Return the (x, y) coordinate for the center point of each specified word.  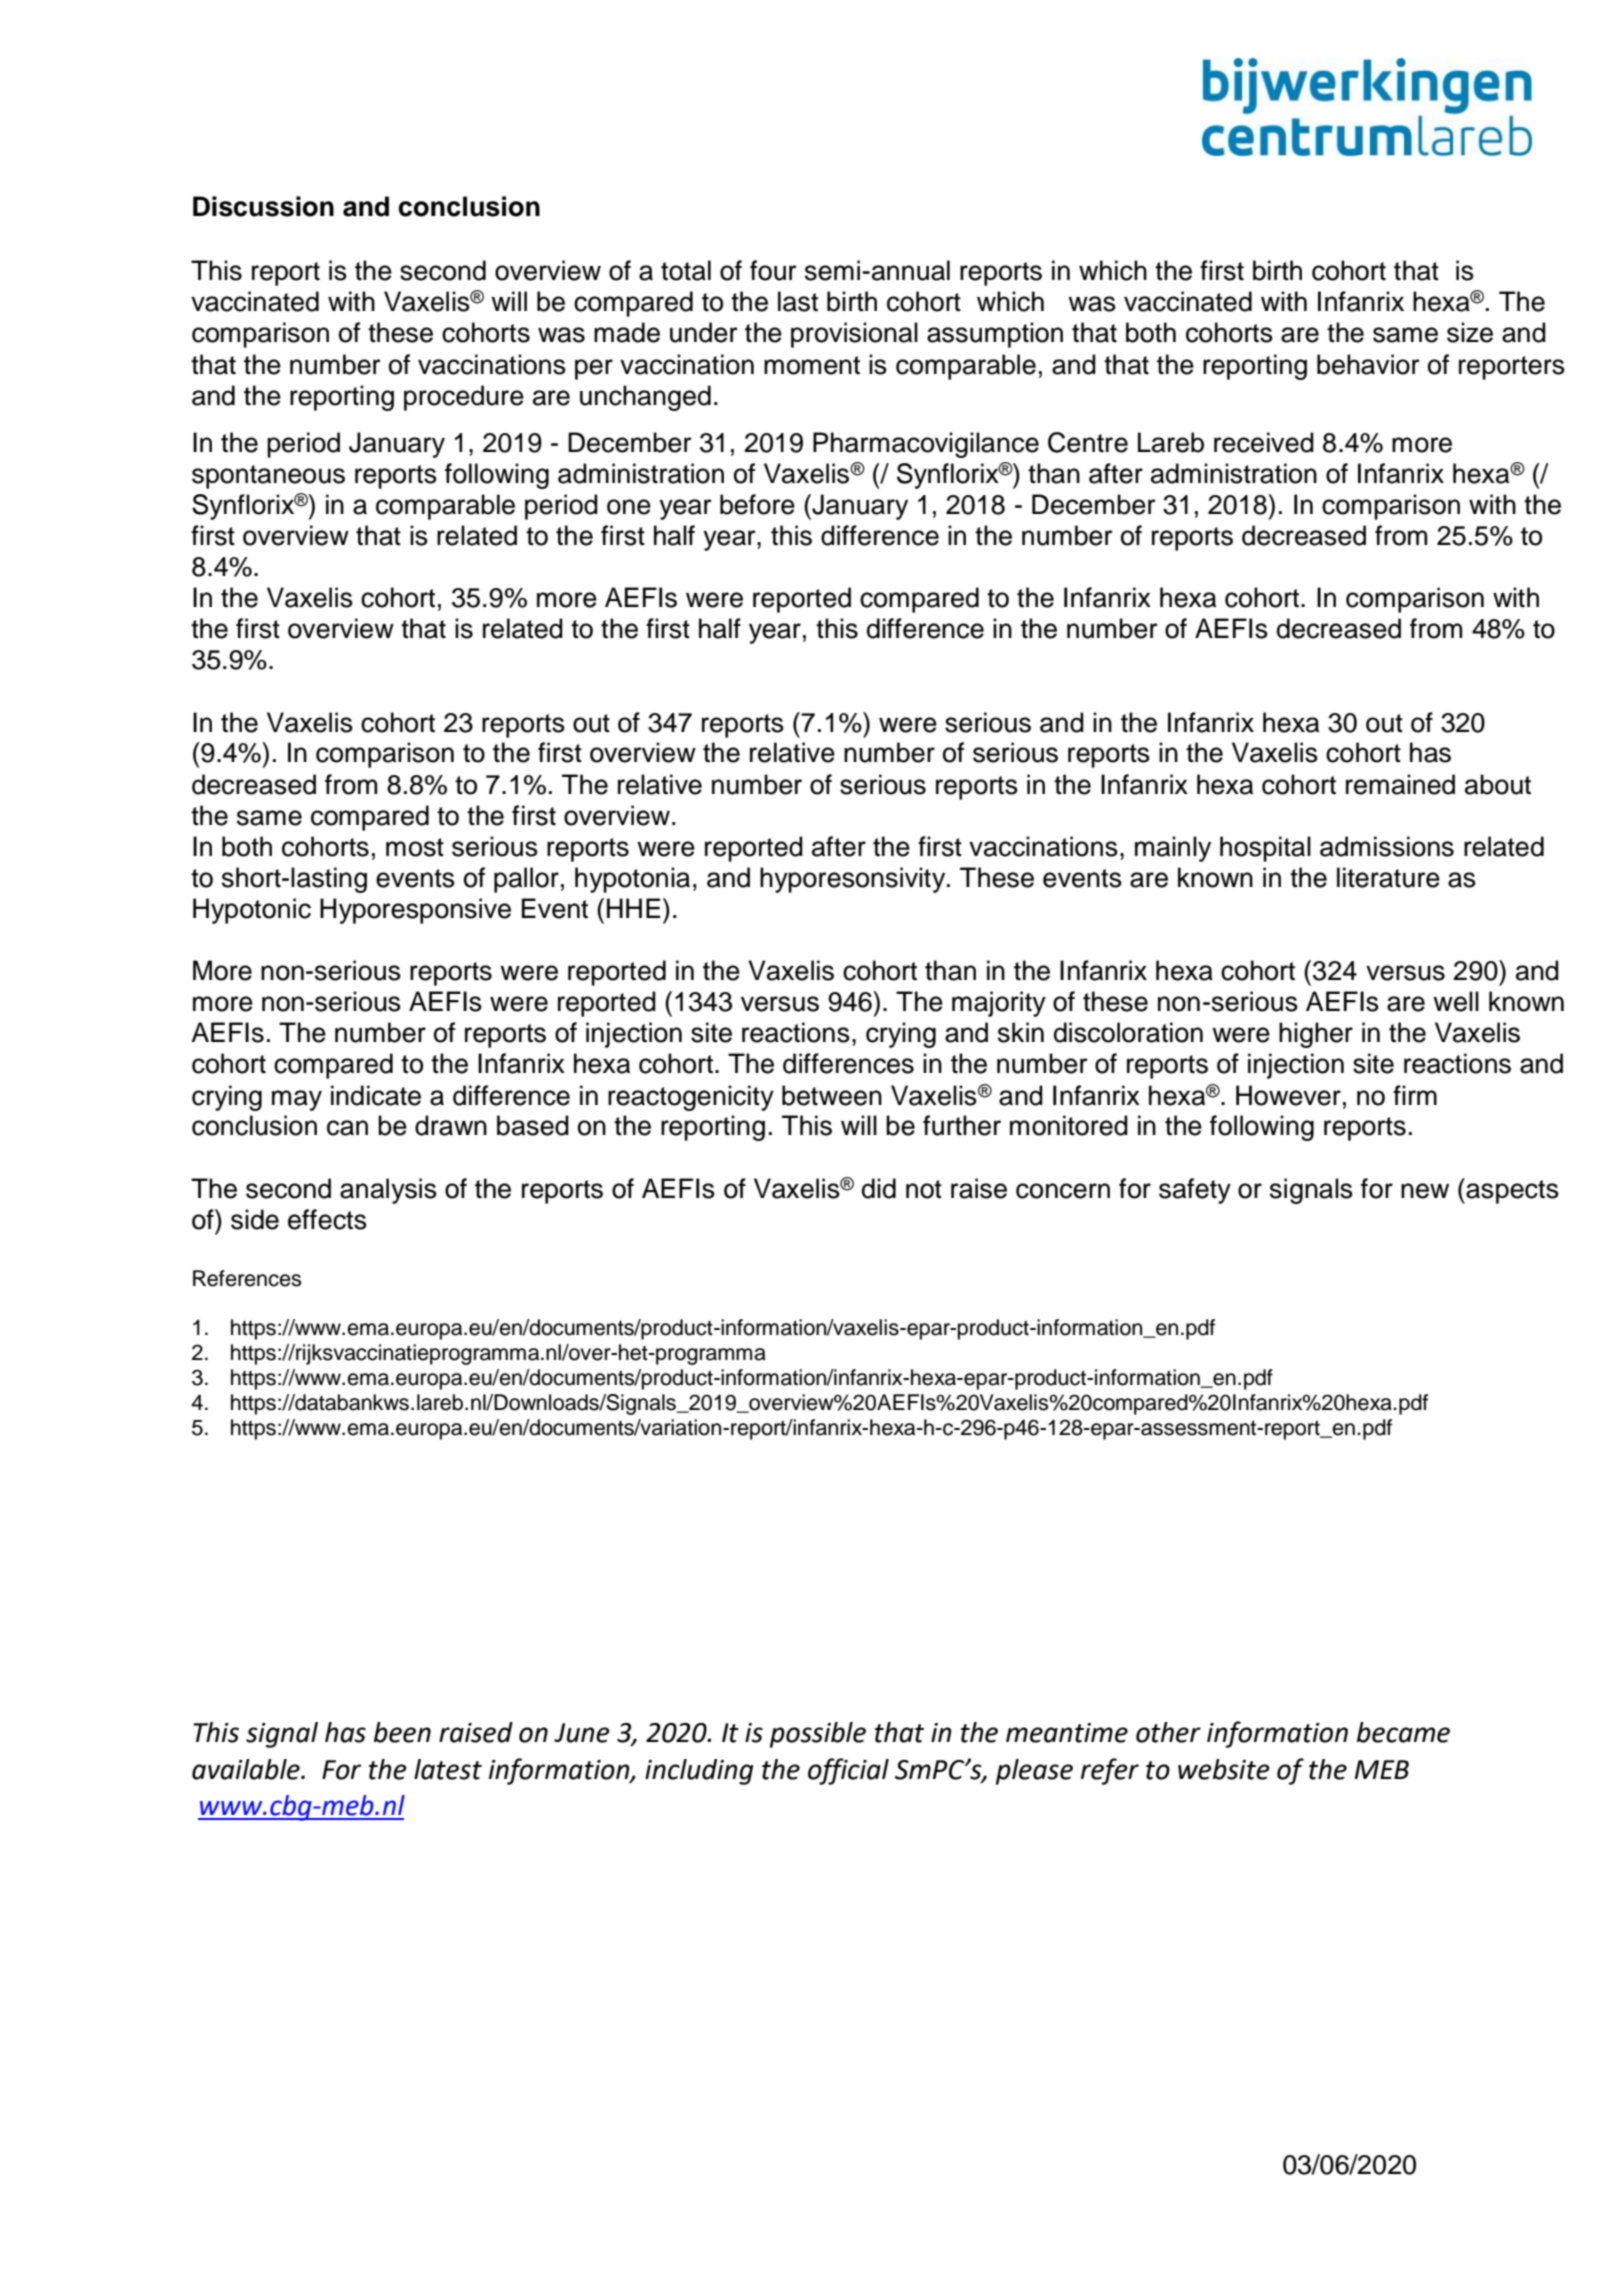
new (1425, 1191)
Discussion (263, 206)
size (1470, 332)
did (879, 1188)
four (773, 270)
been (402, 1732)
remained (1400, 784)
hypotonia (632, 880)
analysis (388, 1191)
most (415, 847)
